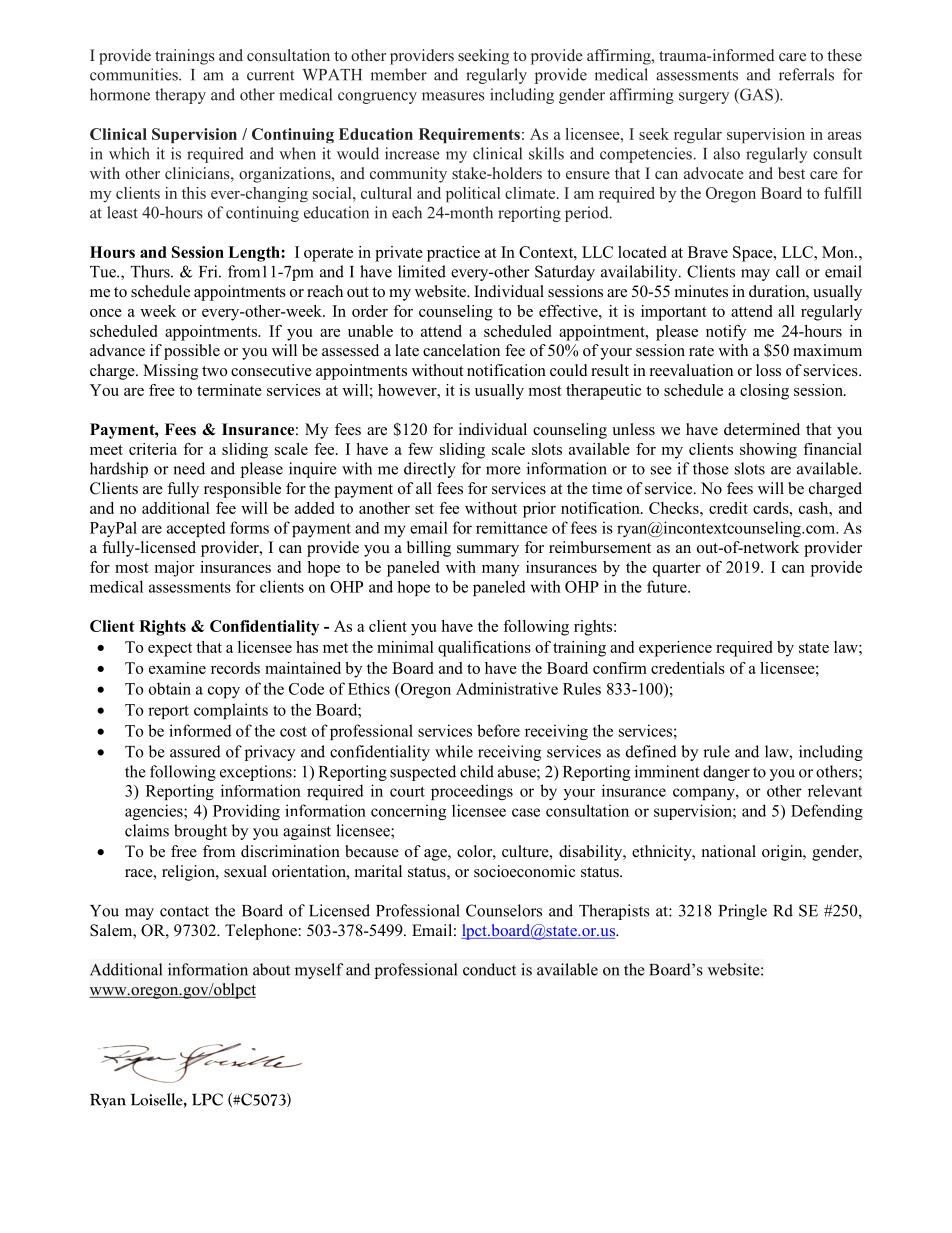 This screenshot has width=952, height=1233. I want to click on measures, so click(453, 96).
